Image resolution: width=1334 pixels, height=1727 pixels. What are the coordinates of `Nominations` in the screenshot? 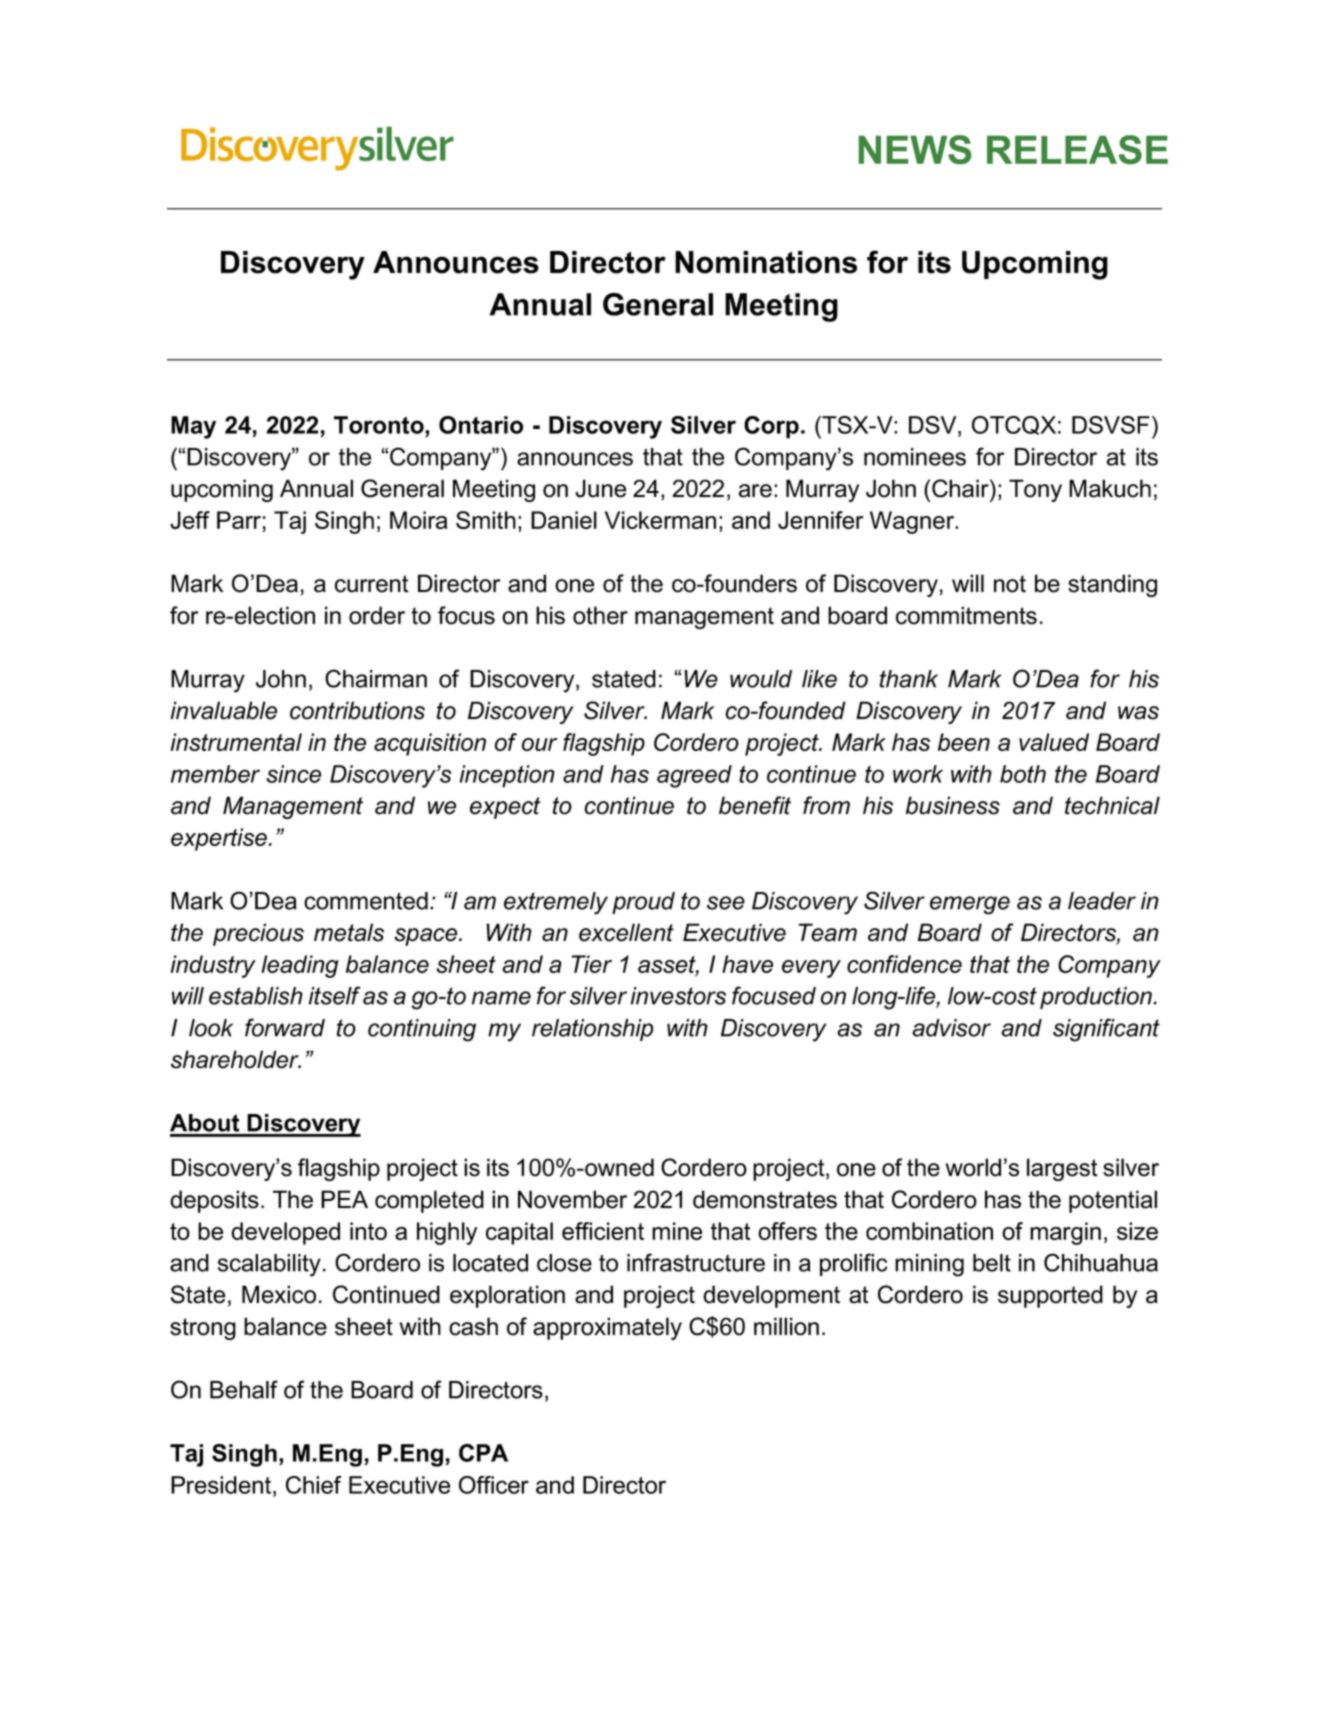 It's located at (766, 262).
